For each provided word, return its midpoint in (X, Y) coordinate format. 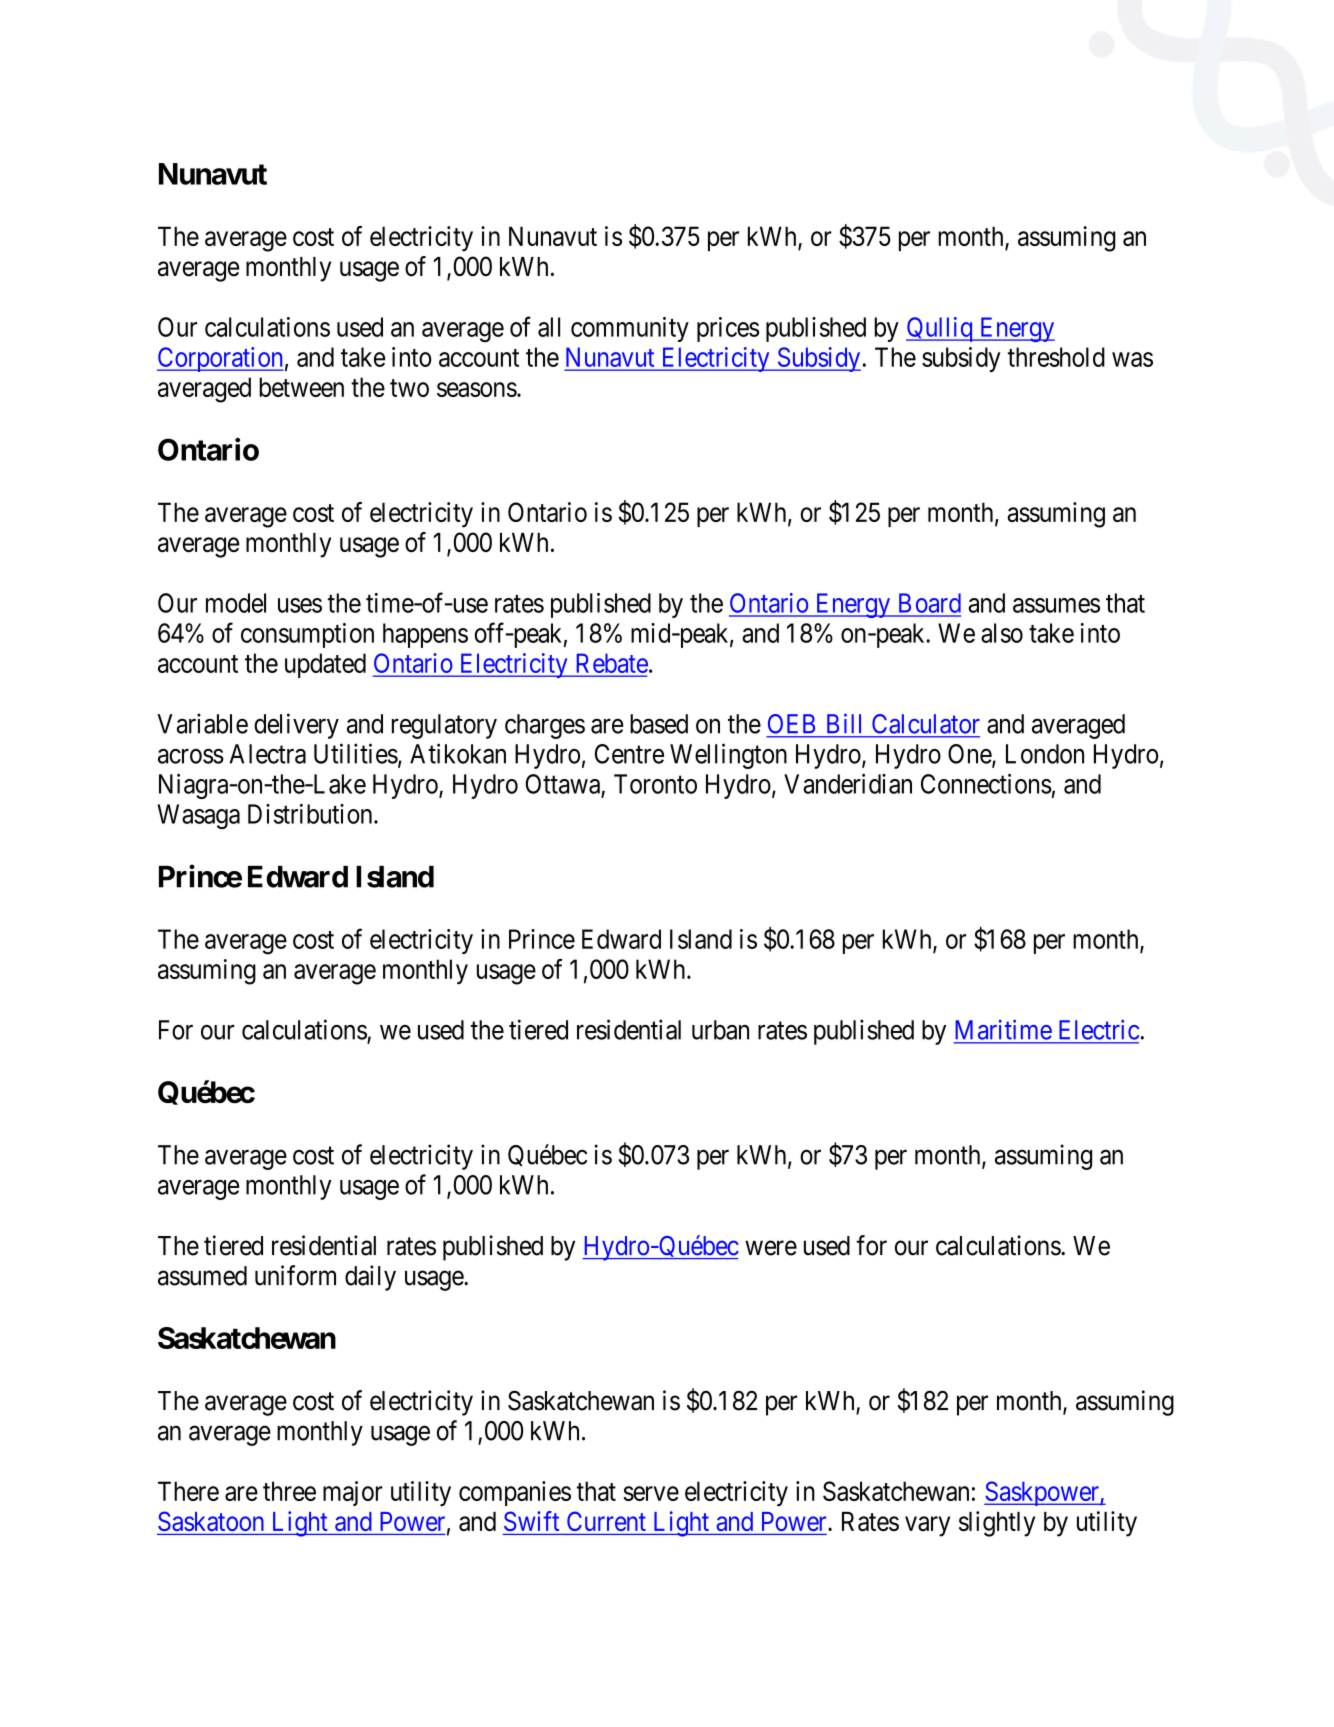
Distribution (311, 814)
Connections (986, 784)
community (630, 329)
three (289, 1491)
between (301, 387)
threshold (1056, 357)
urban (720, 1030)
